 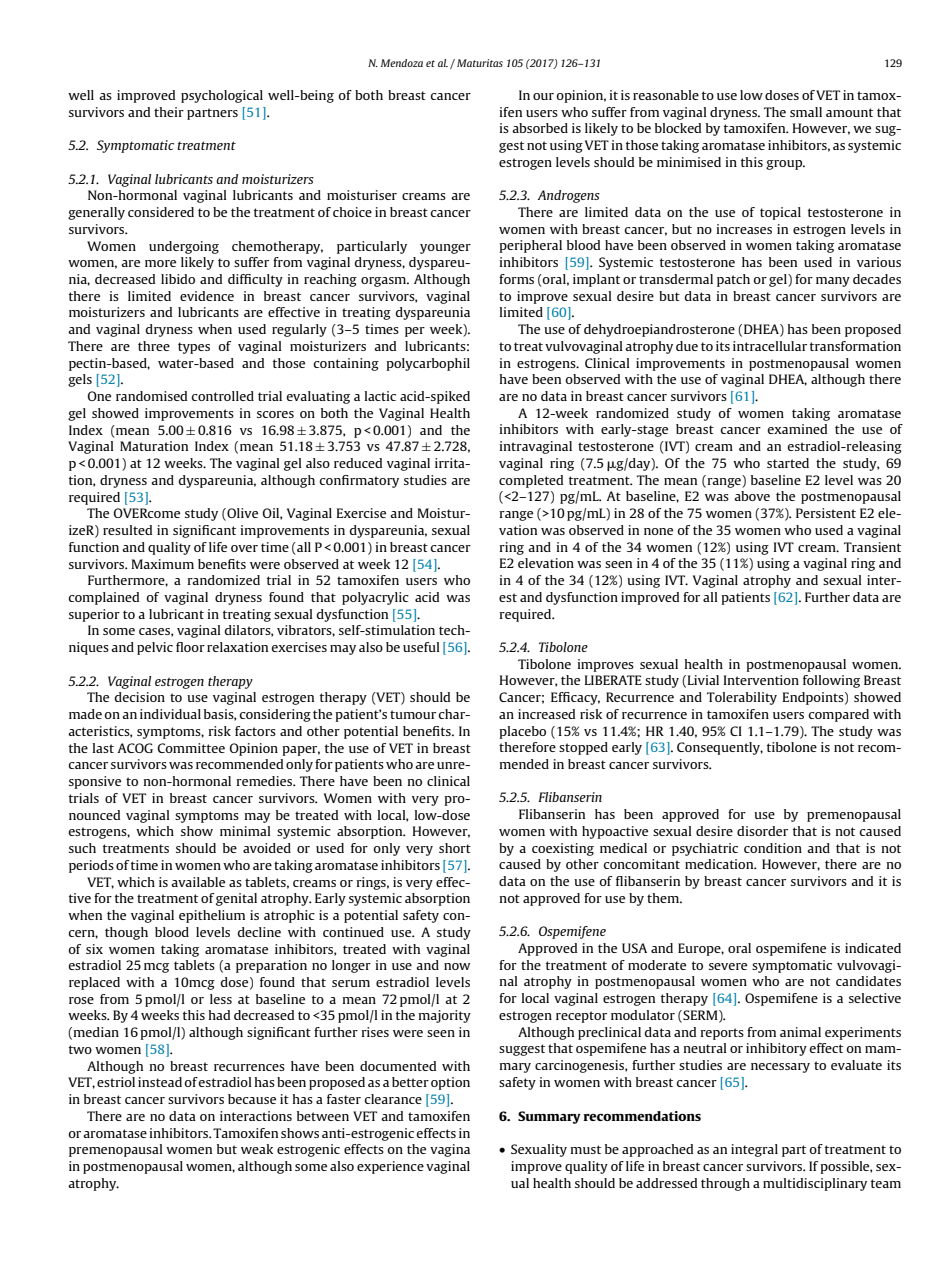 I want to click on started, so click(x=788, y=463).
